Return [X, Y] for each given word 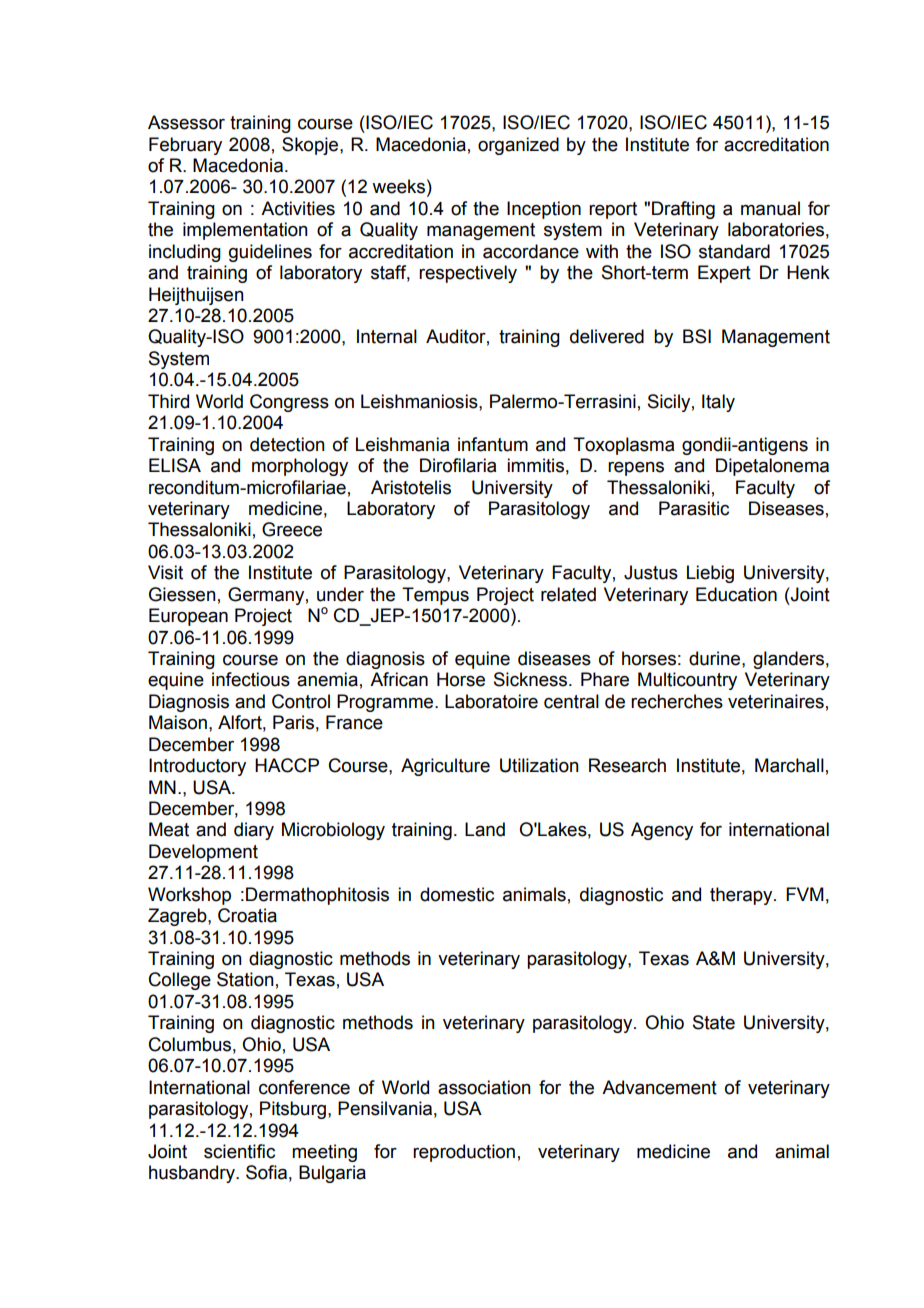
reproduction [464, 1153]
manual [770, 208]
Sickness [530, 679]
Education [736, 594]
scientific [239, 1151]
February [185, 146]
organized [518, 146]
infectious [251, 679]
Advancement [659, 1087]
